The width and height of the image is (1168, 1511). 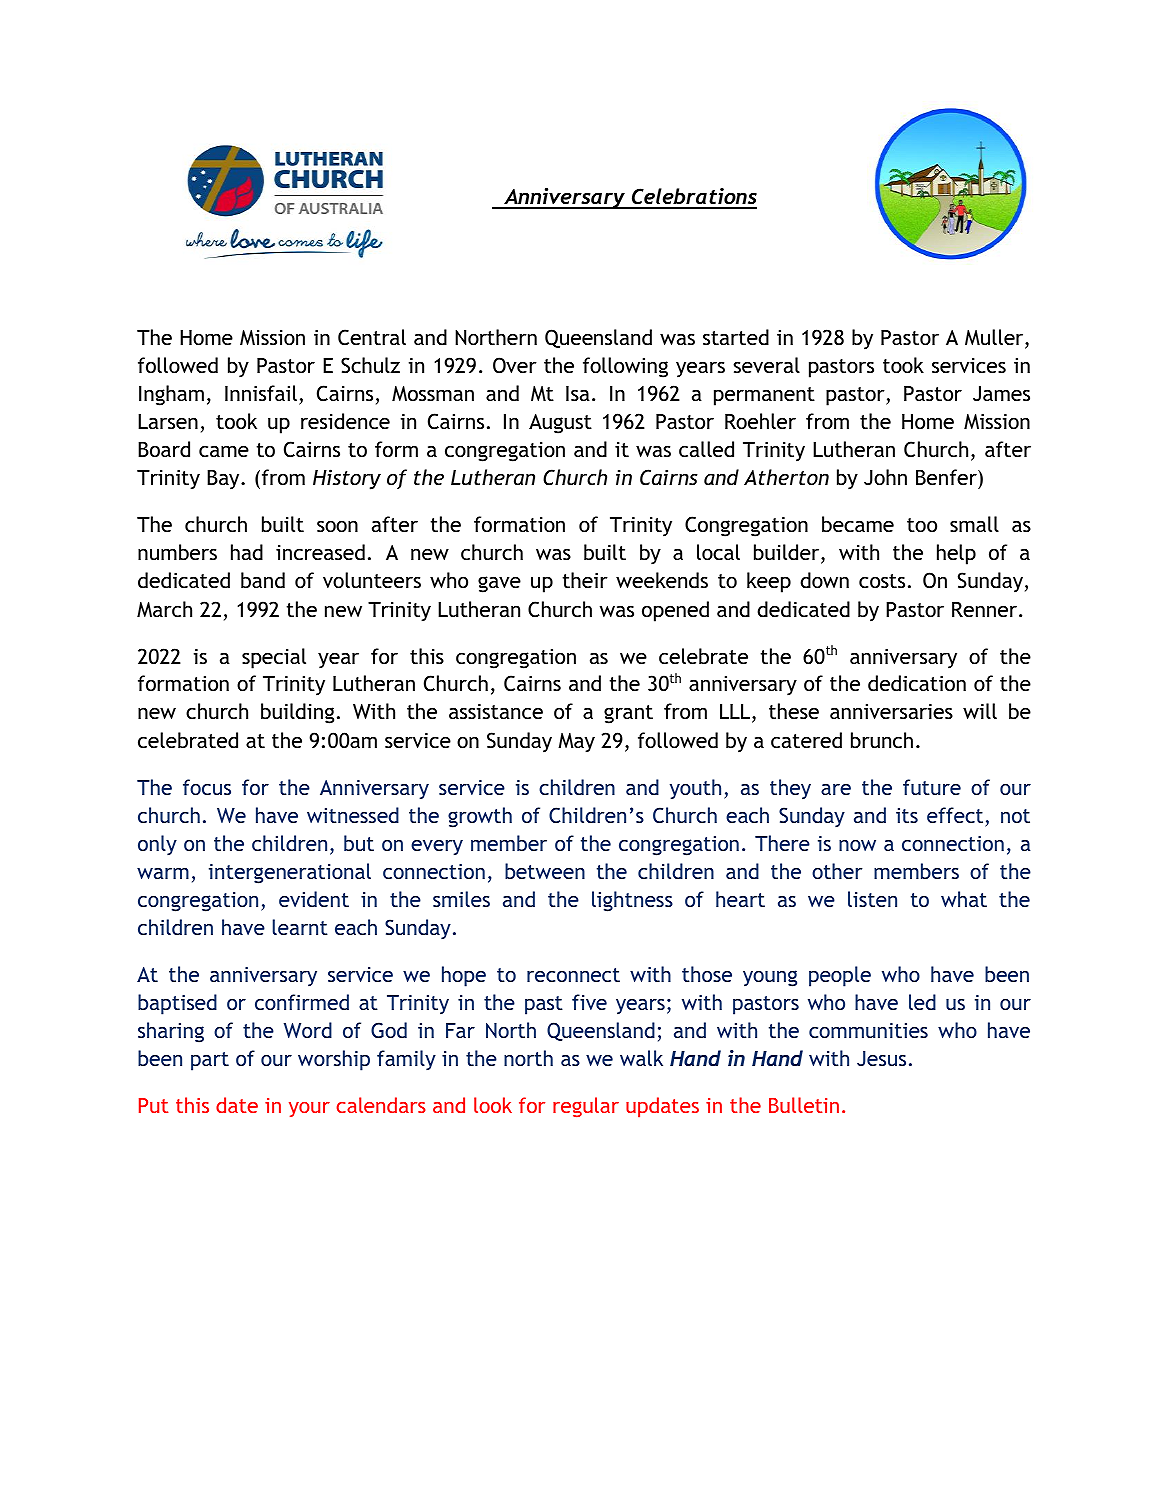 What do you see at coordinates (625, 367) in the image?
I see `following` at bounding box center [625, 367].
